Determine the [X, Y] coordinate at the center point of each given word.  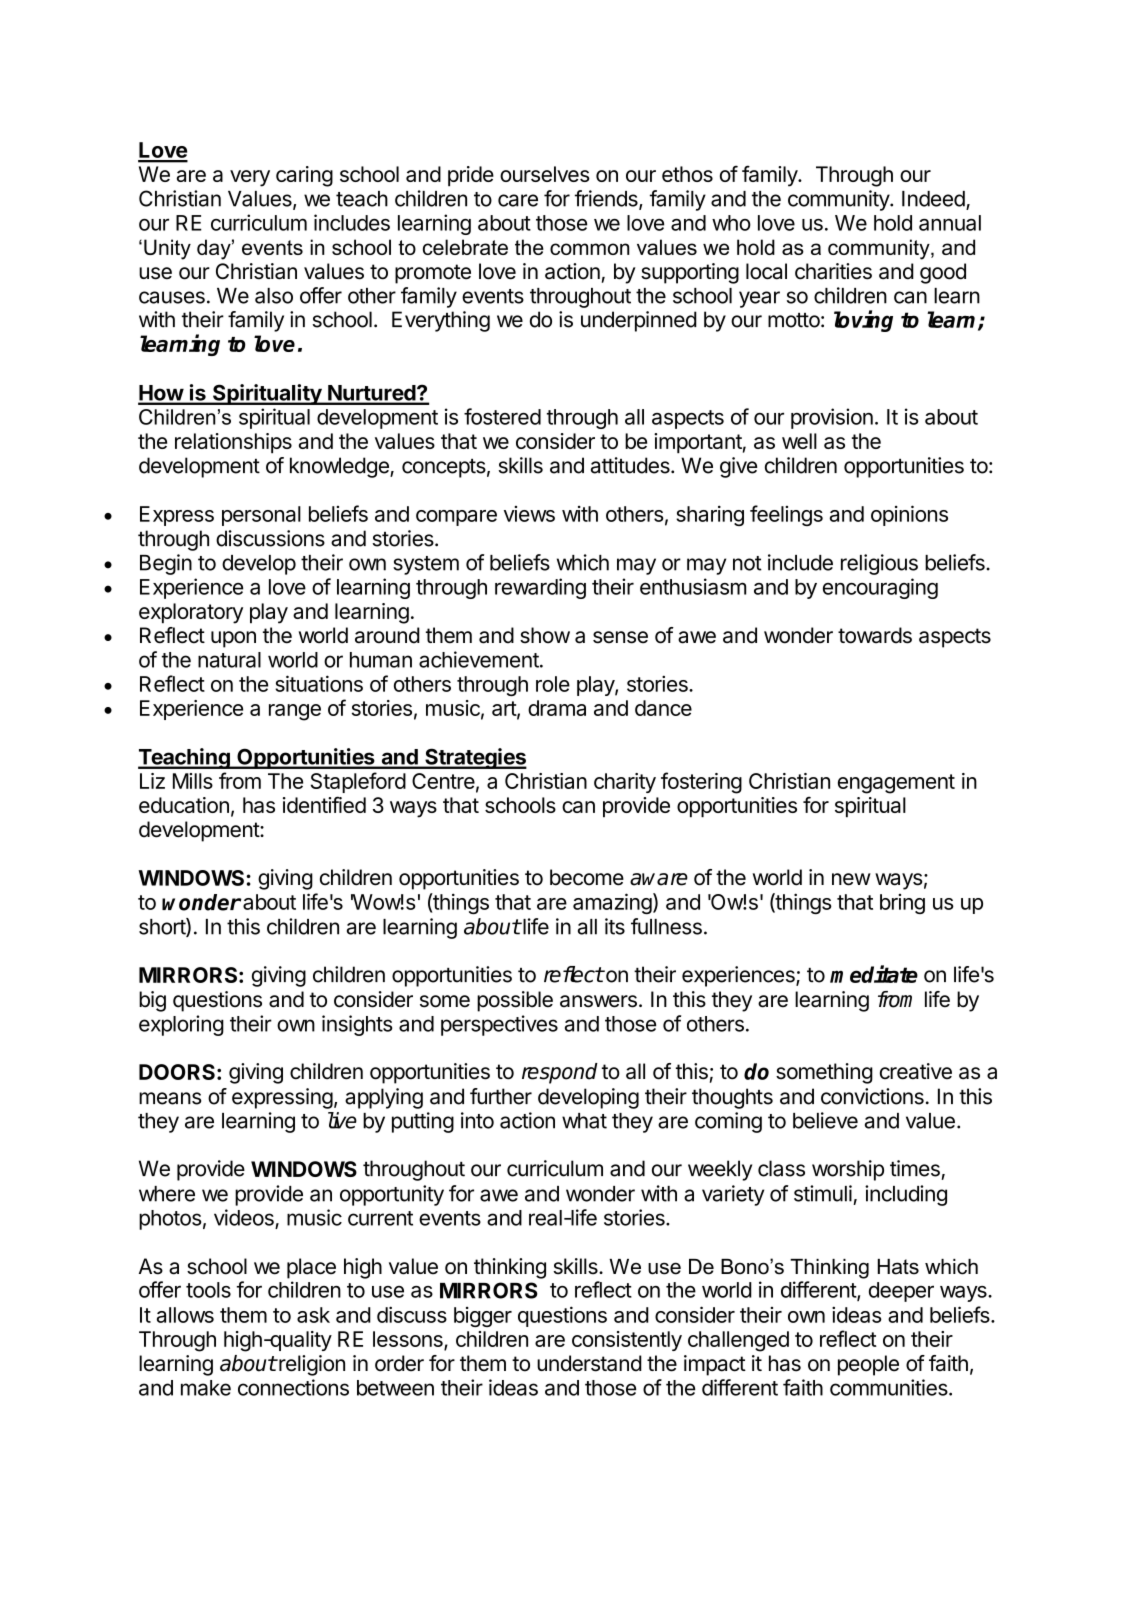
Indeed [933, 199]
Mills [193, 781]
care [518, 200]
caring [304, 176]
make [206, 1388]
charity [625, 783]
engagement [896, 784]
